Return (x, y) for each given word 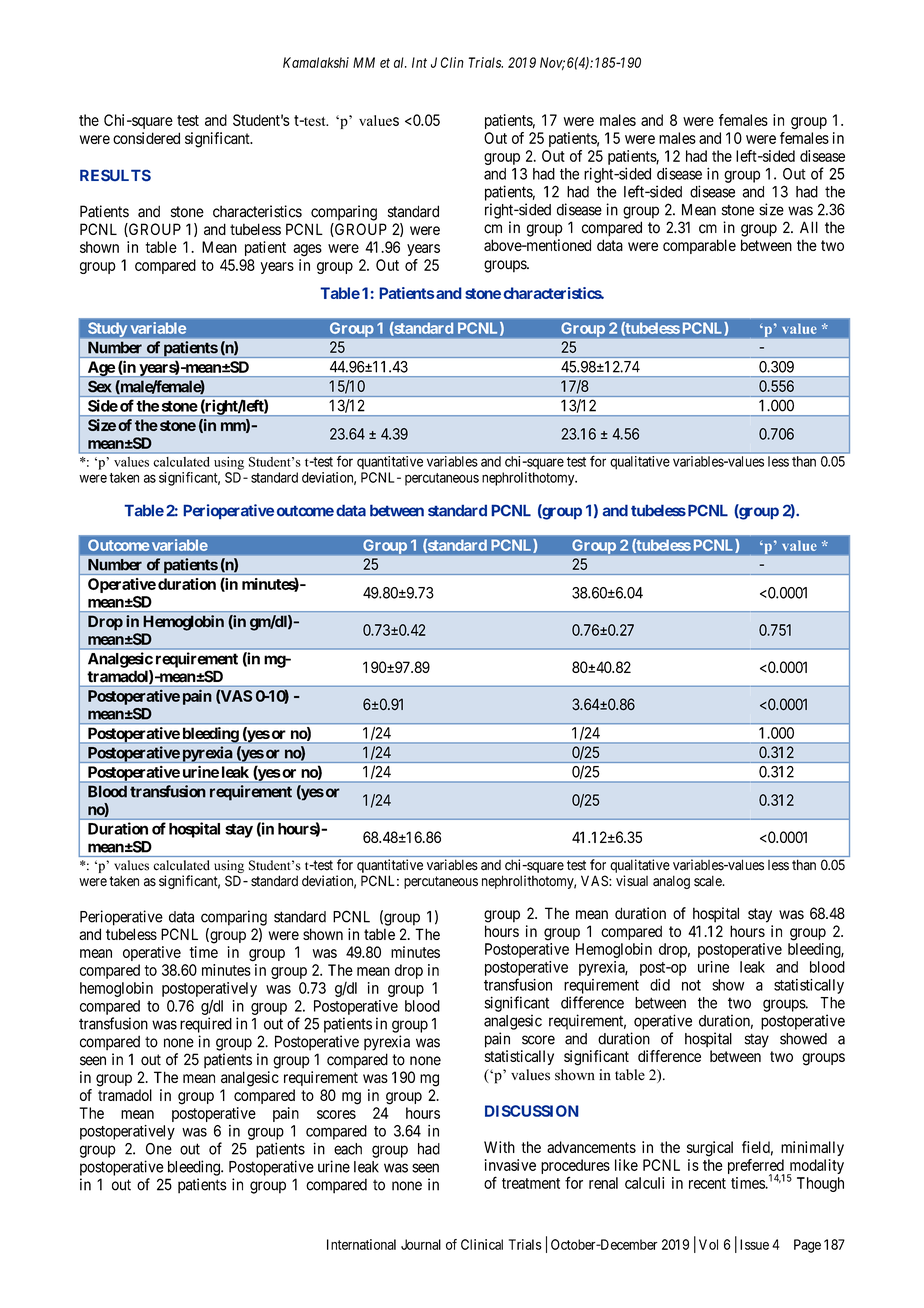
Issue (754, 1244)
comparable (699, 246)
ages (307, 250)
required (206, 1025)
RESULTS (115, 175)
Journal (421, 1244)
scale (709, 881)
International (361, 1244)
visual (632, 881)
